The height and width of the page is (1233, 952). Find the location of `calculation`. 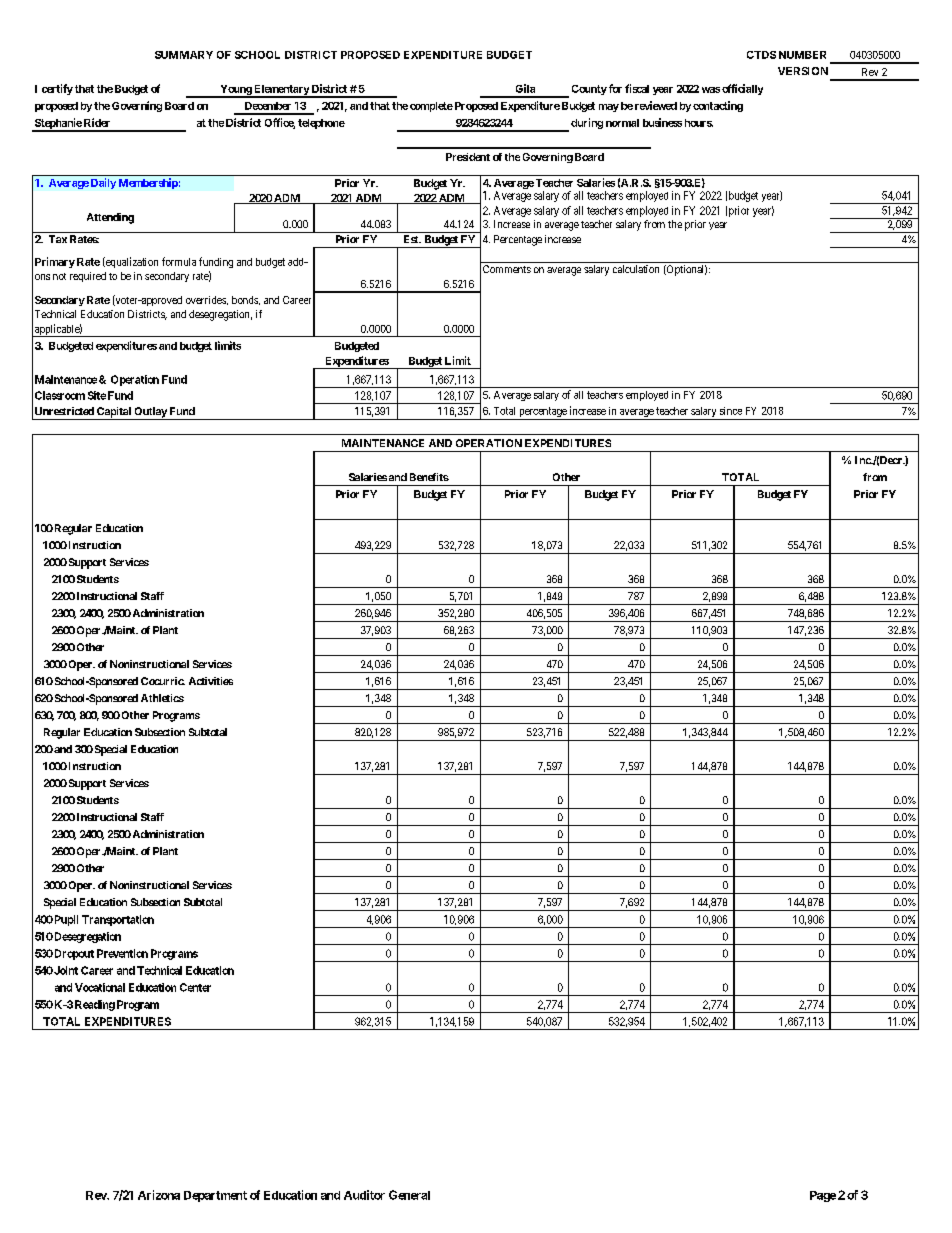

calculation is located at coordinates (636, 269).
